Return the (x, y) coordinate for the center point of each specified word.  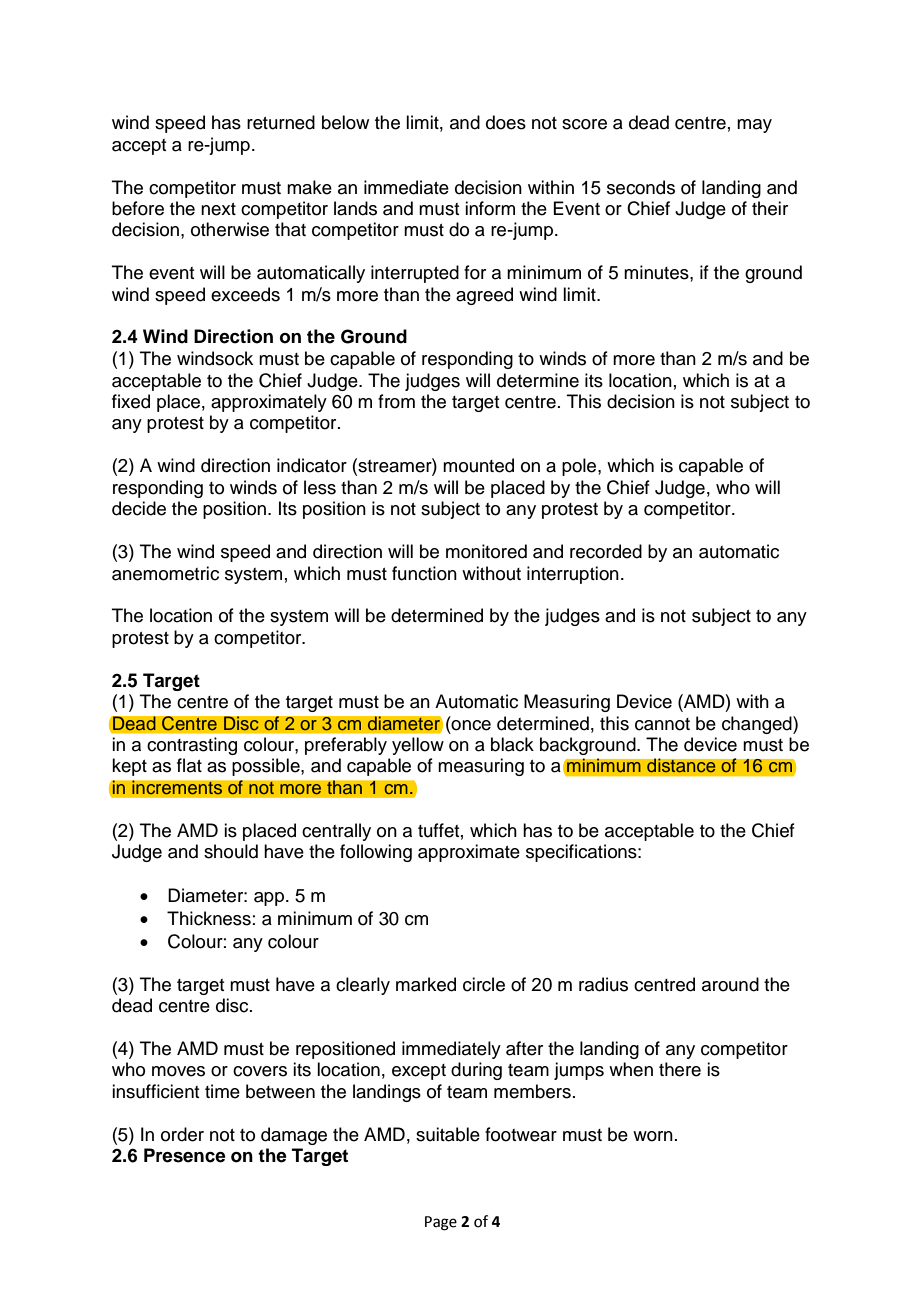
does (506, 122)
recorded (606, 551)
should (231, 851)
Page (441, 1223)
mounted (478, 465)
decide (139, 508)
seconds (641, 187)
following (376, 853)
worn (653, 1136)
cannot (662, 724)
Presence (185, 1155)
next (218, 209)
